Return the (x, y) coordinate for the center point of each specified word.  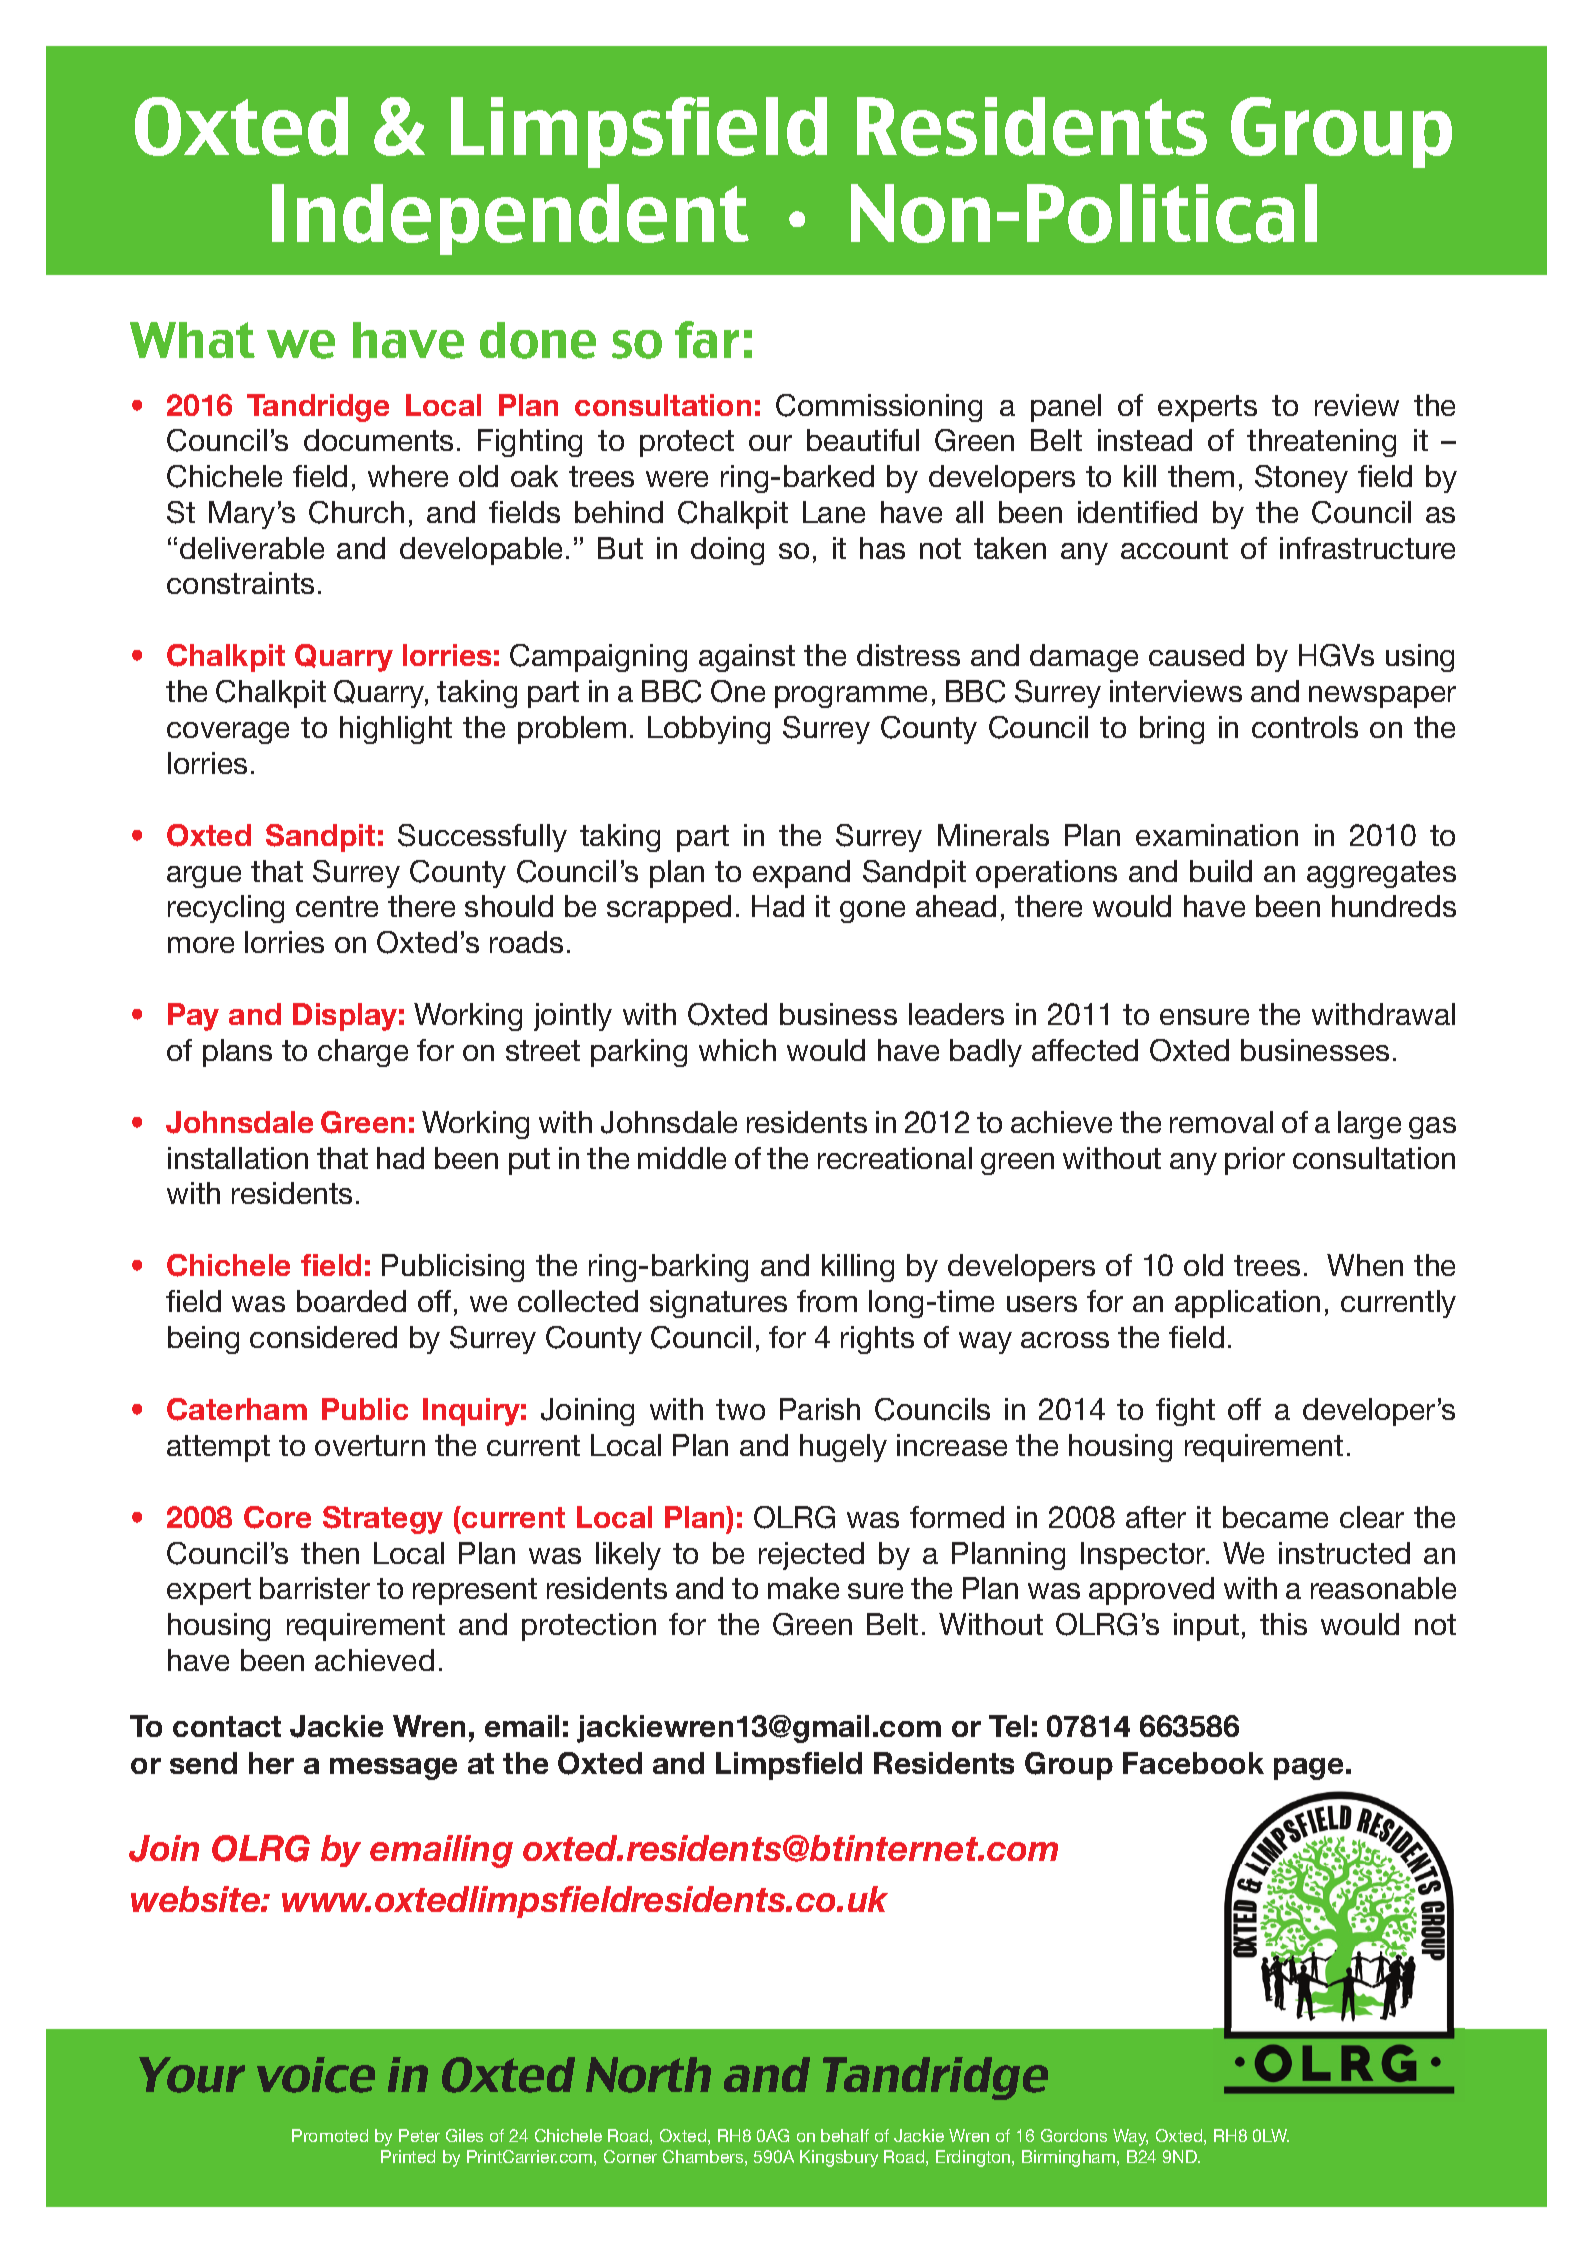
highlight (396, 730)
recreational (895, 1158)
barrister (315, 1588)
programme (851, 697)
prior (1255, 1161)
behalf (845, 2135)
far (707, 339)
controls (1305, 727)
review (1357, 405)
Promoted (330, 2135)
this (1283, 1624)
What (192, 340)
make (803, 1588)
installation (238, 1158)
